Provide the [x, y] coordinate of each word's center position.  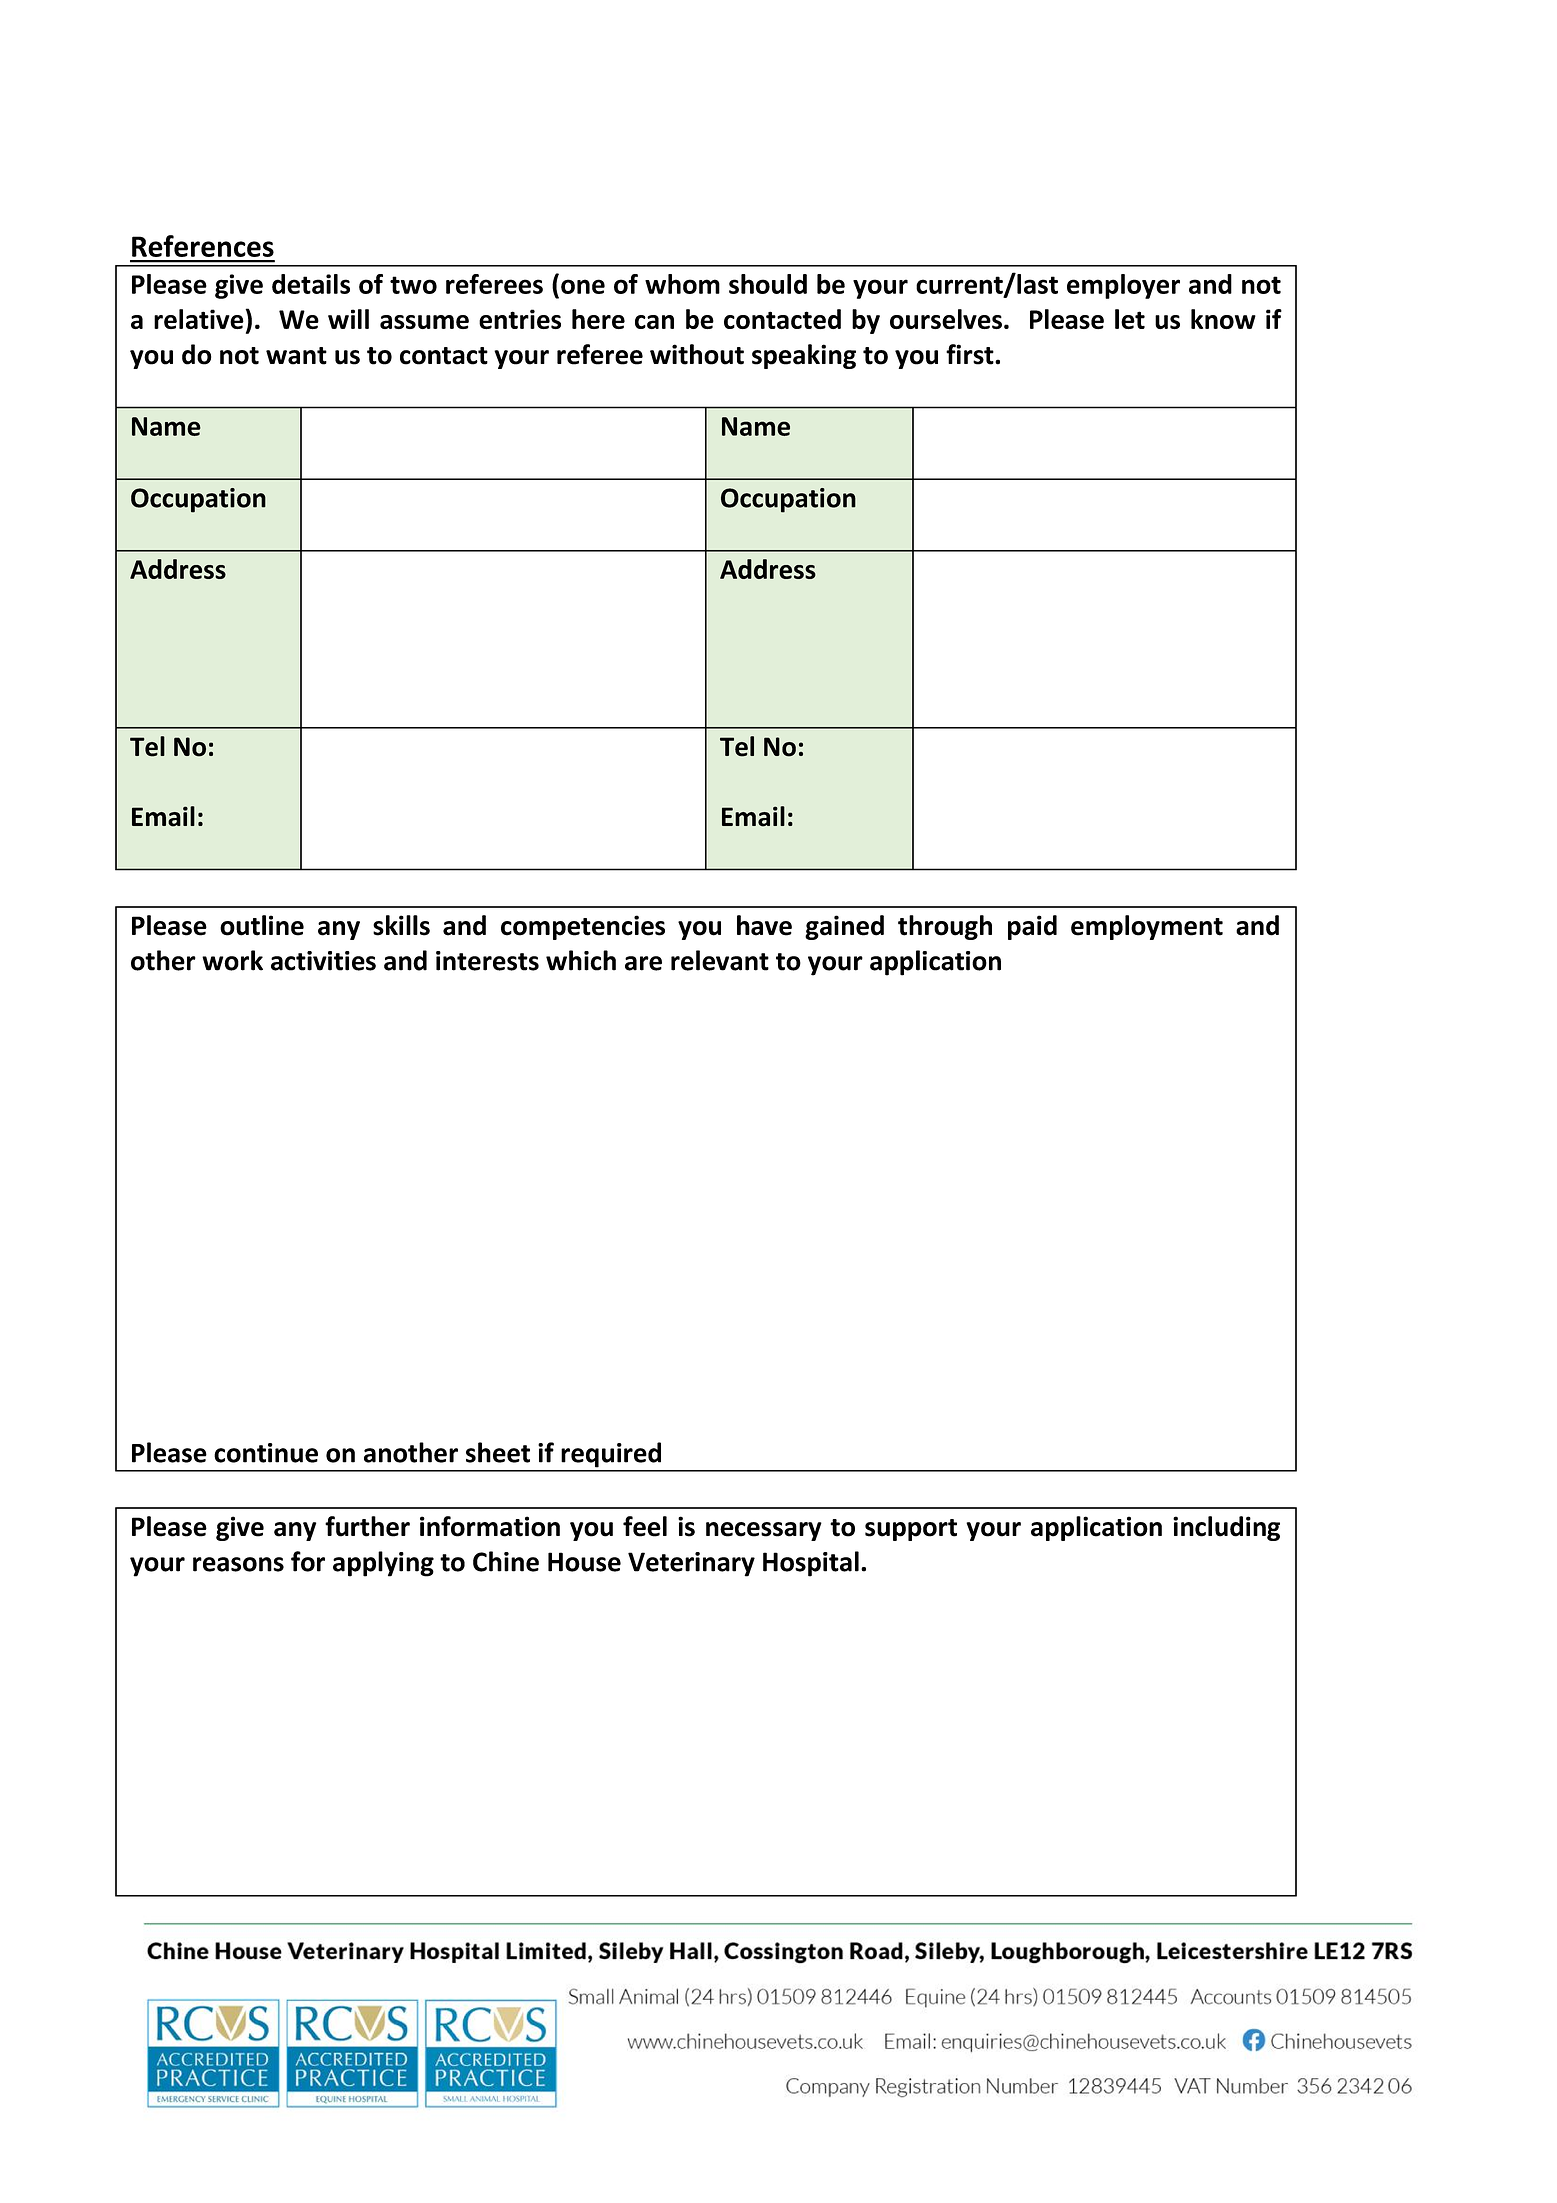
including [1226, 1528]
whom [682, 284]
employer [1123, 286]
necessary [764, 1531]
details [311, 284]
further [367, 1526]
